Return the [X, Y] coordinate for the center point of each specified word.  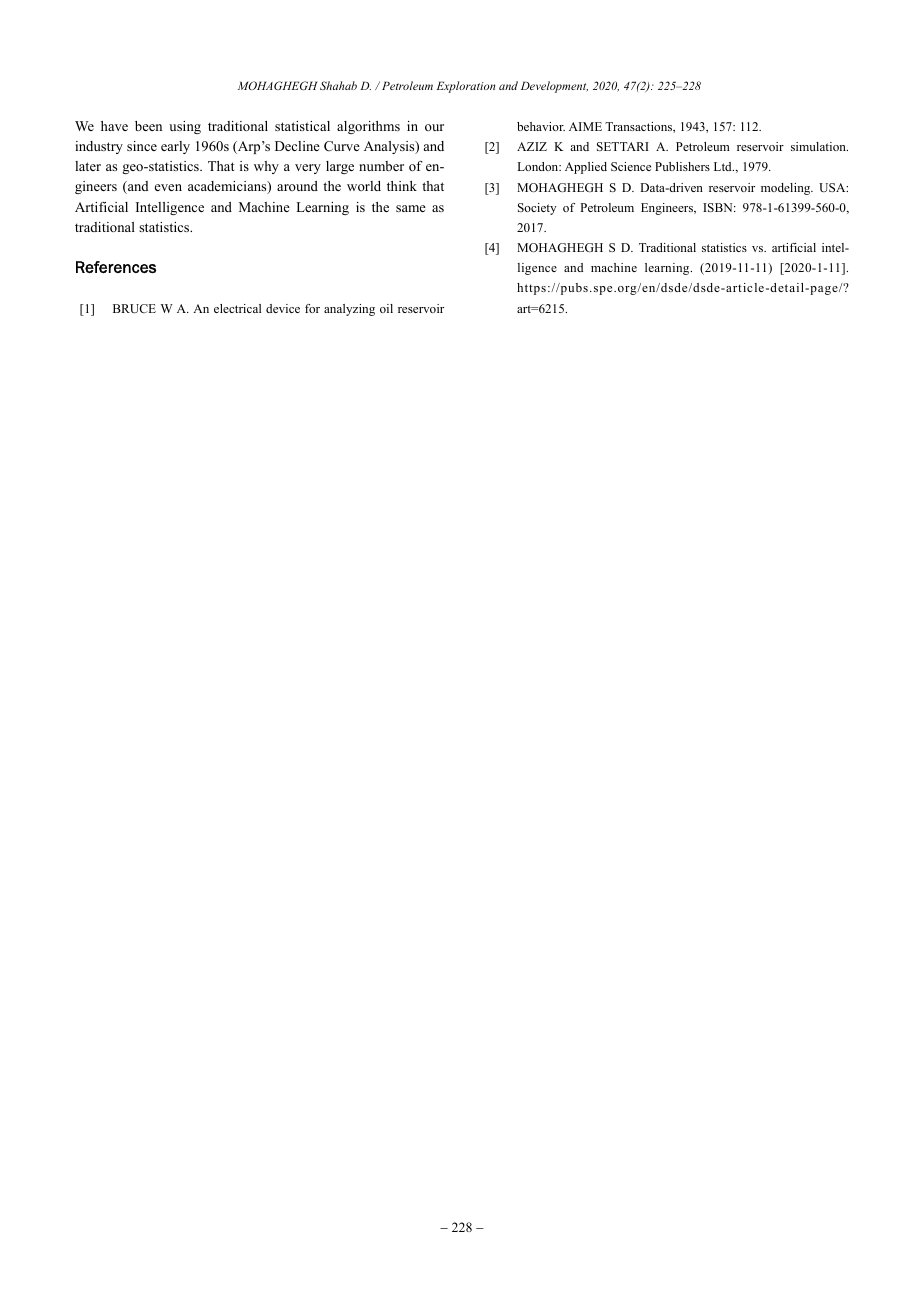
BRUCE [134, 308]
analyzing [349, 310]
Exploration [466, 87]
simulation [819, 146]
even [168, 187]
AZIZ [532, 146]
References [116, 267]
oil [386, 308]
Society [537, 209]
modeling [787, 189]
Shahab [338, 85]
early [175, 147]
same [411, 208]
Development [554, 87]
